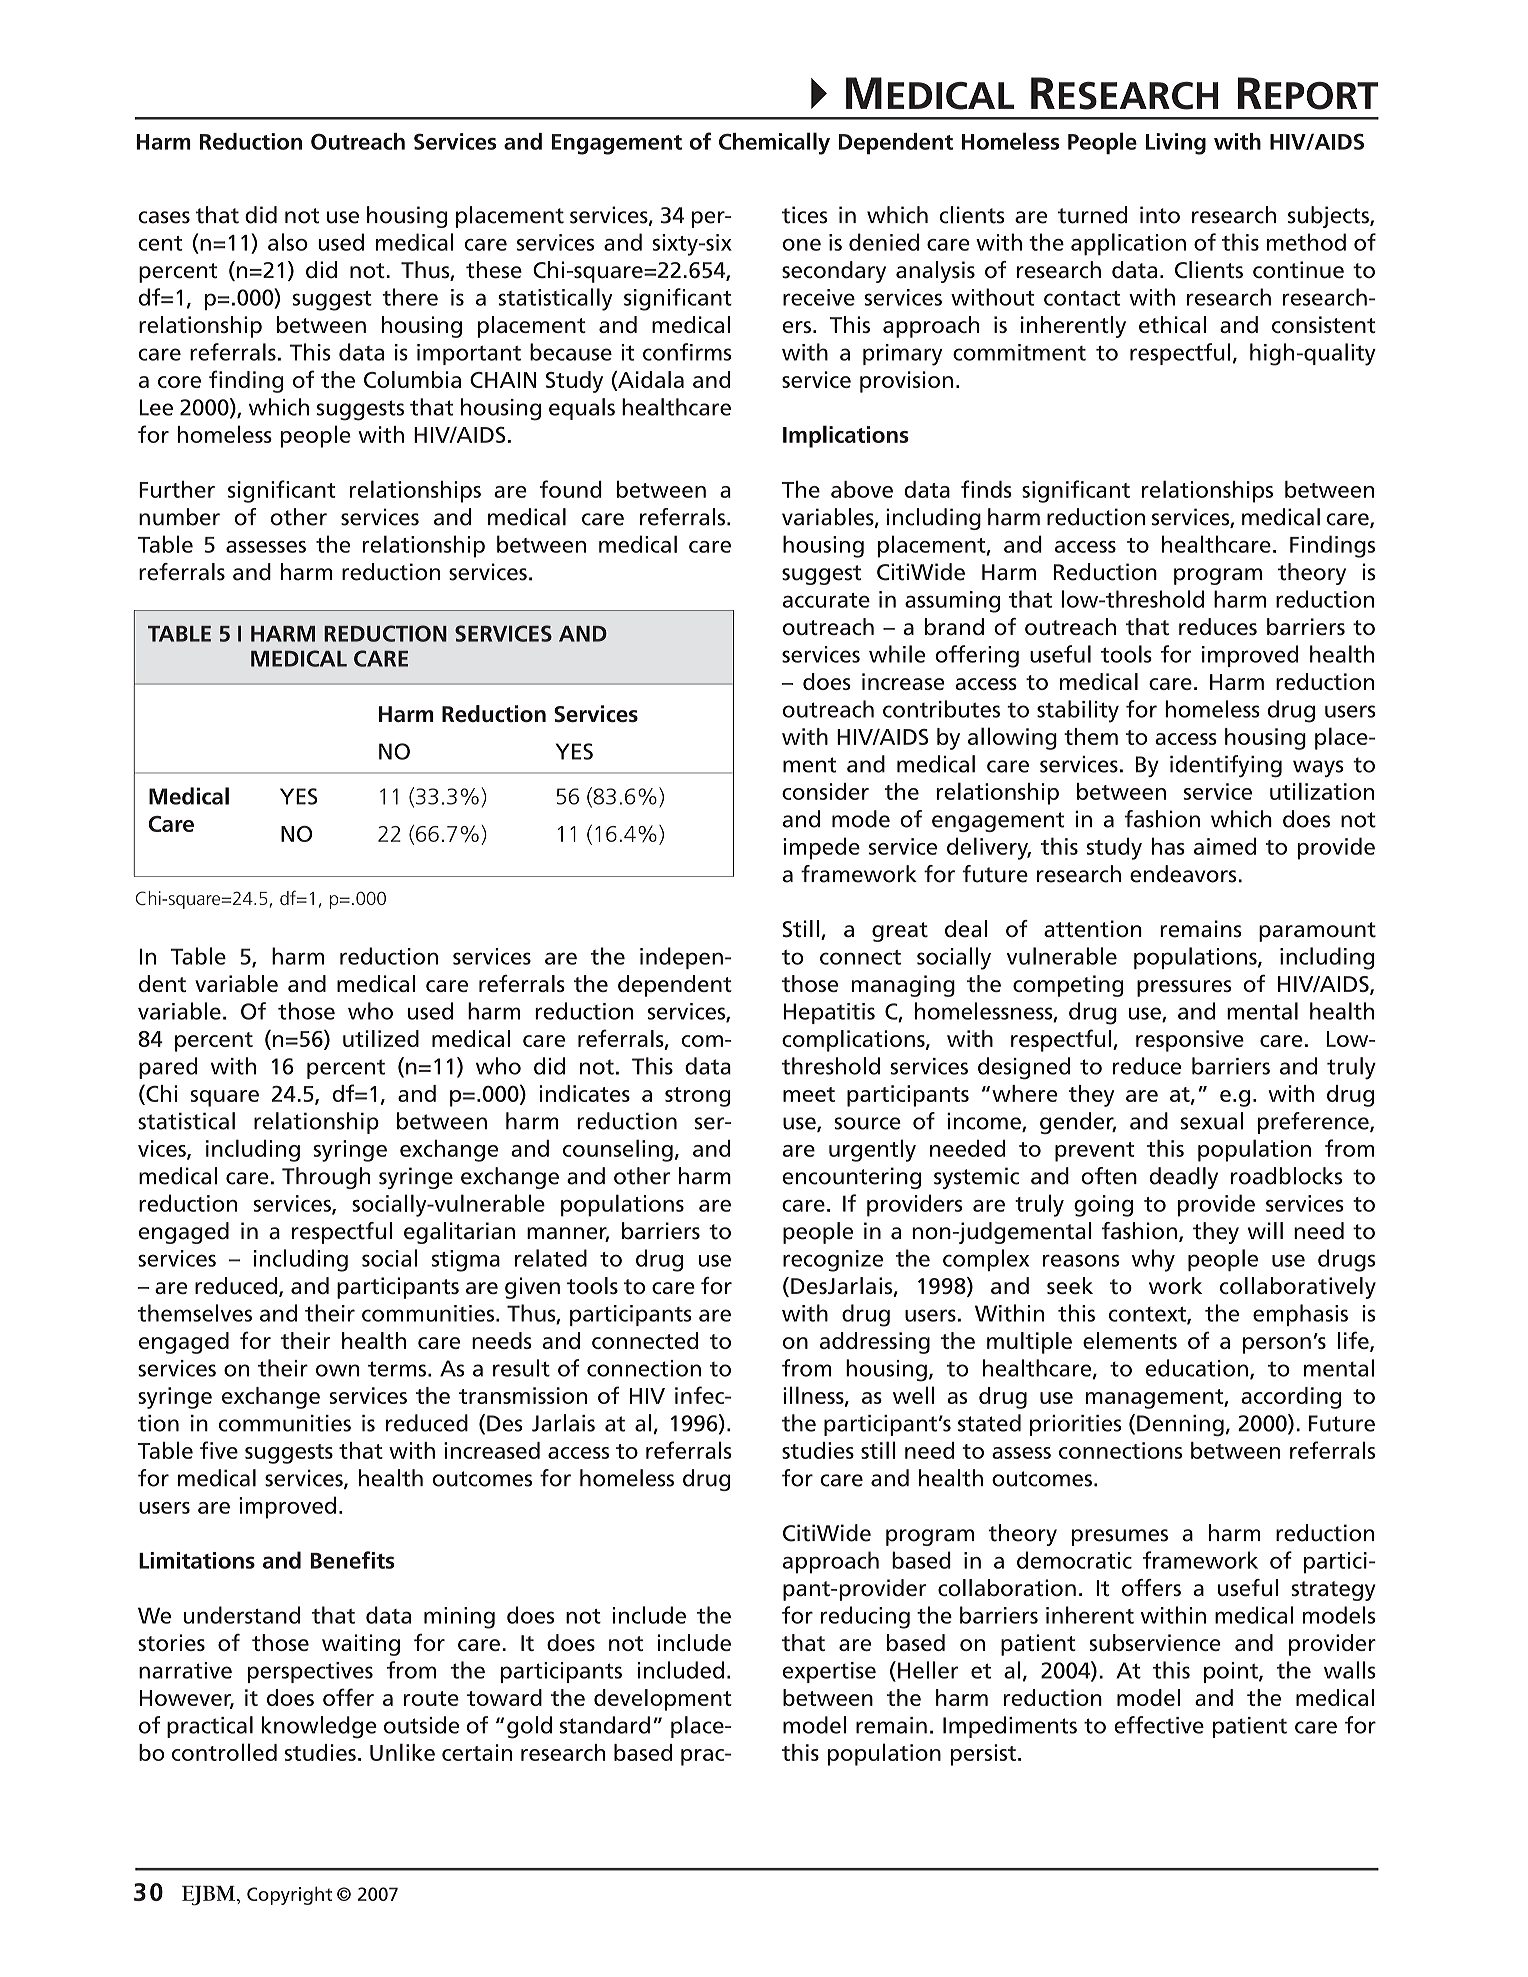  What do you see at coordinates (605, 1725) in the screenshot?
I see `standard` at bounding box center [605, 1725].
